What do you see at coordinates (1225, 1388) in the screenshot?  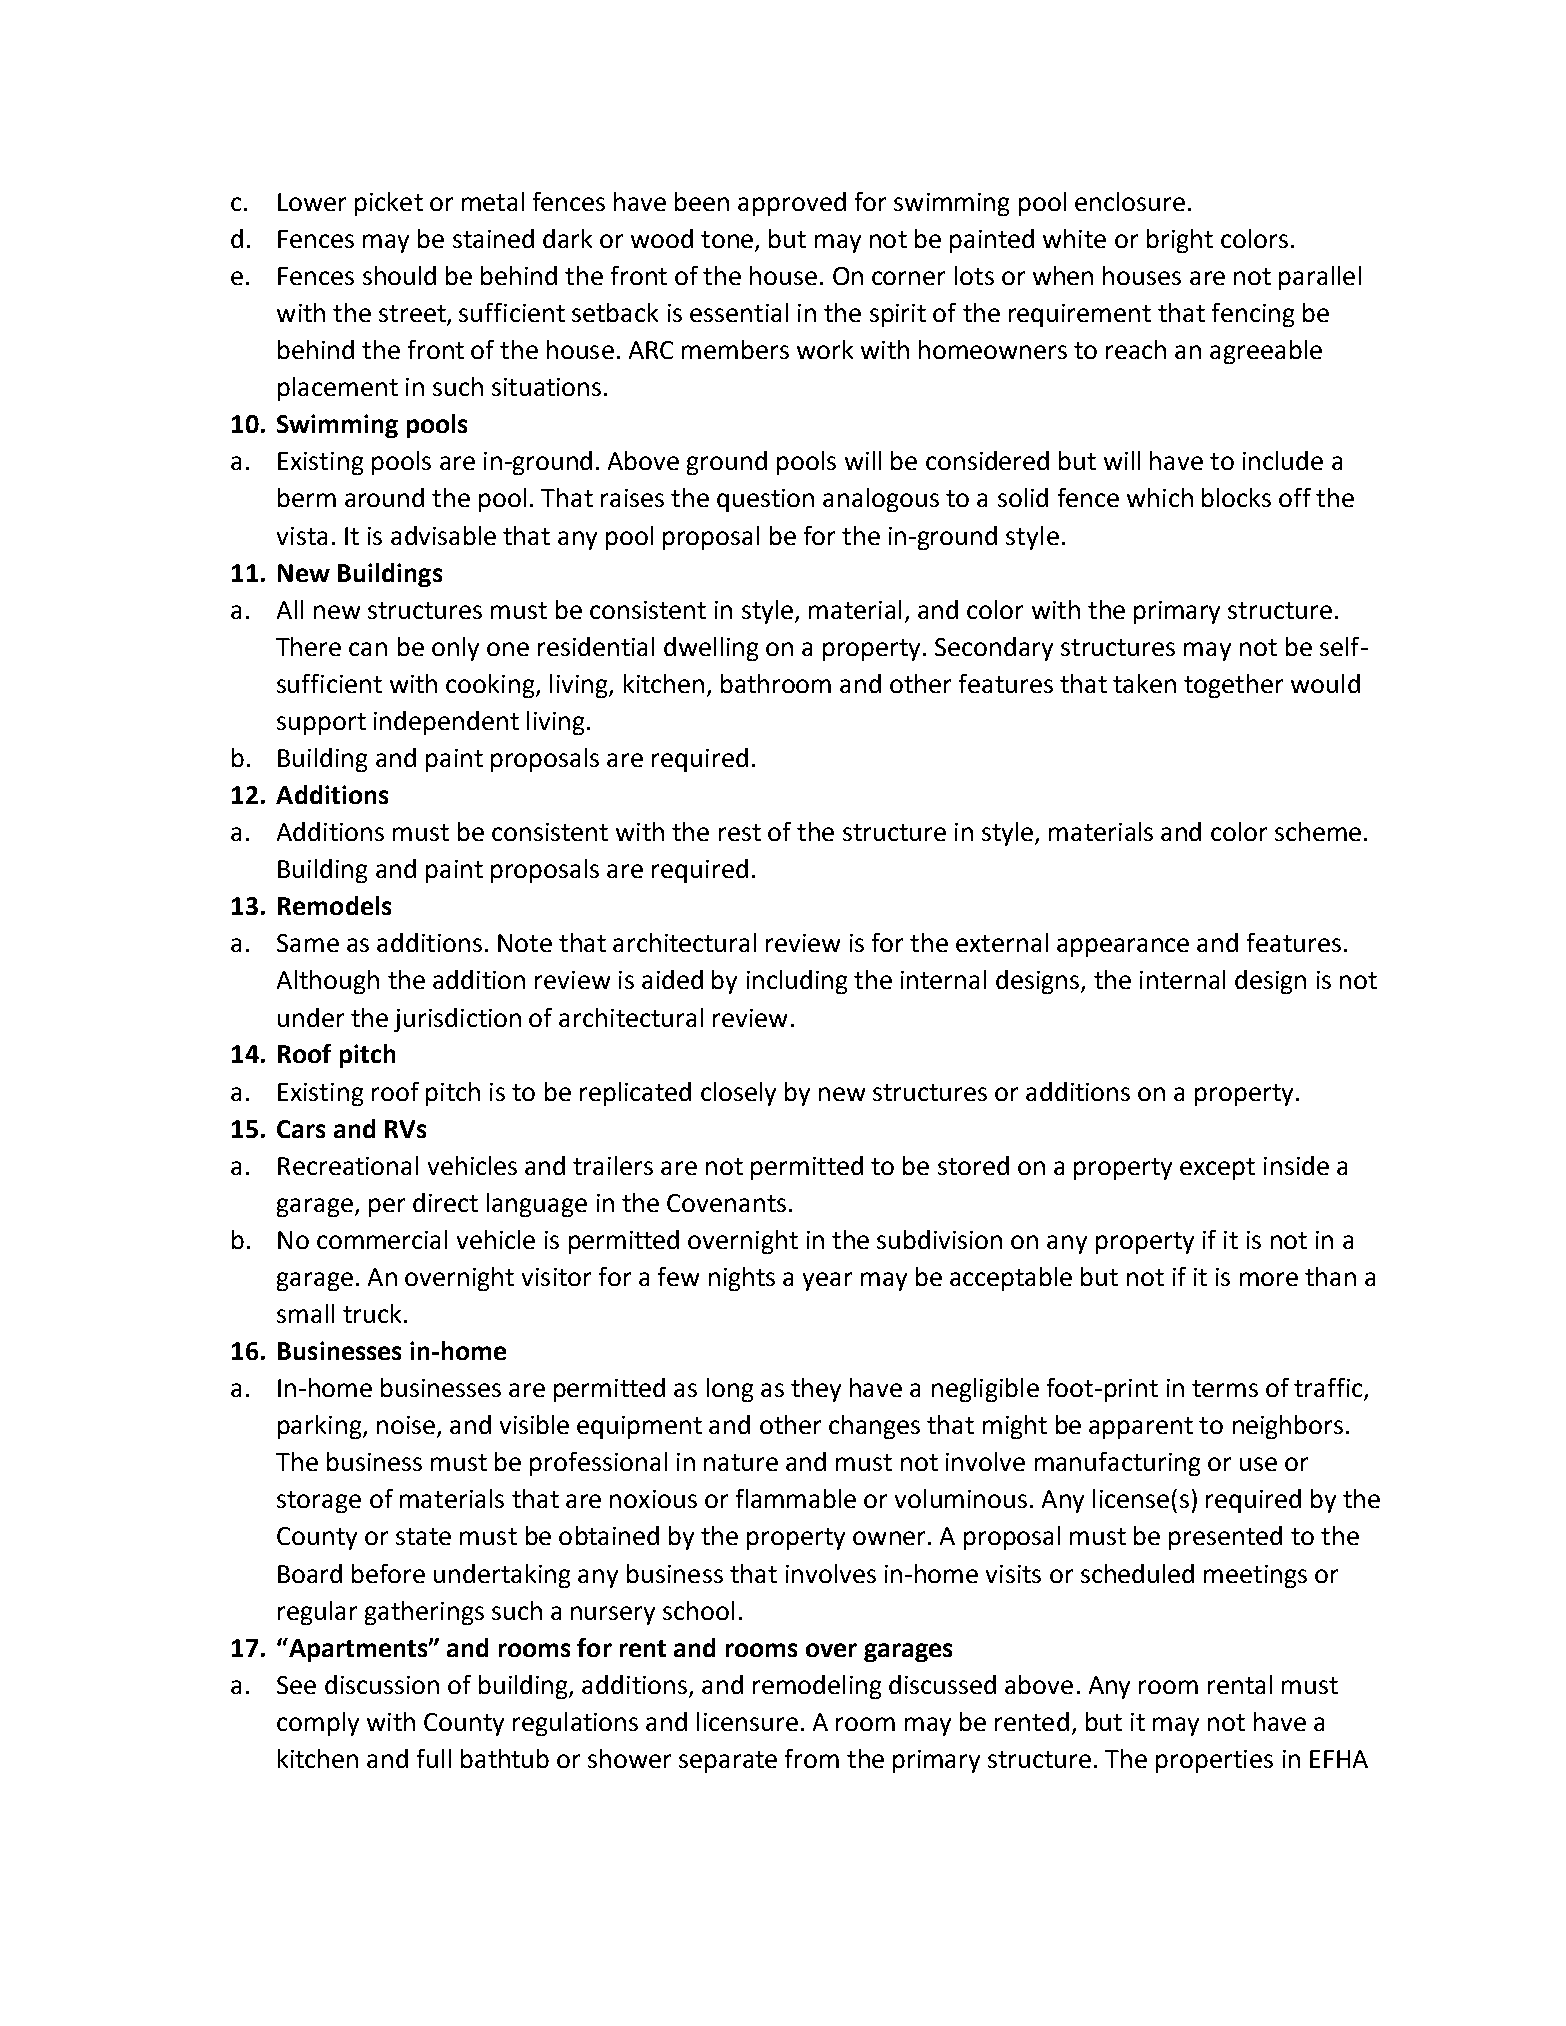 I see `terms` at bounding box center [1225, 1388].
